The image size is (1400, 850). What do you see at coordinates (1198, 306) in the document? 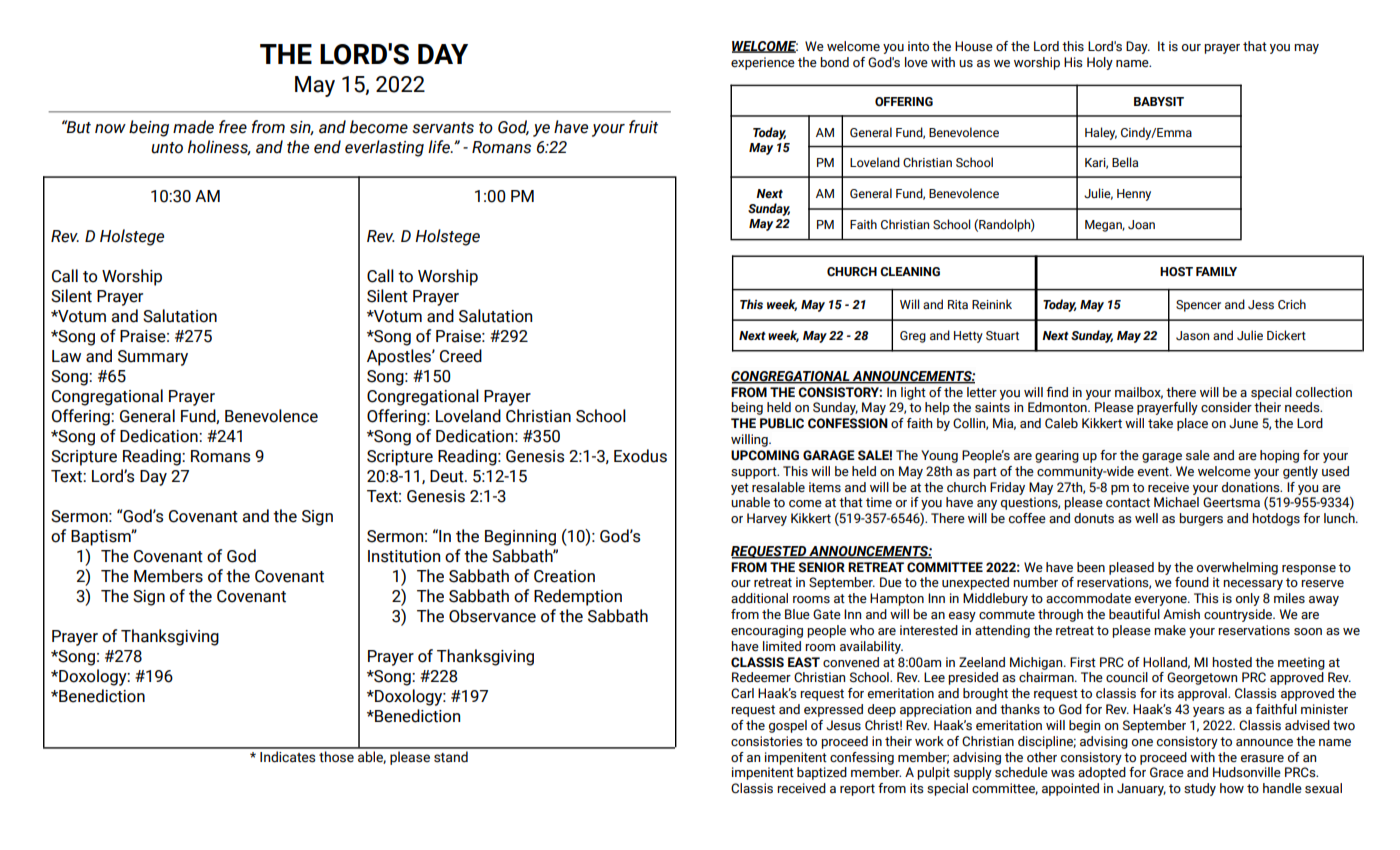
I see `Spencer` at bounding box center [1198, 306].
